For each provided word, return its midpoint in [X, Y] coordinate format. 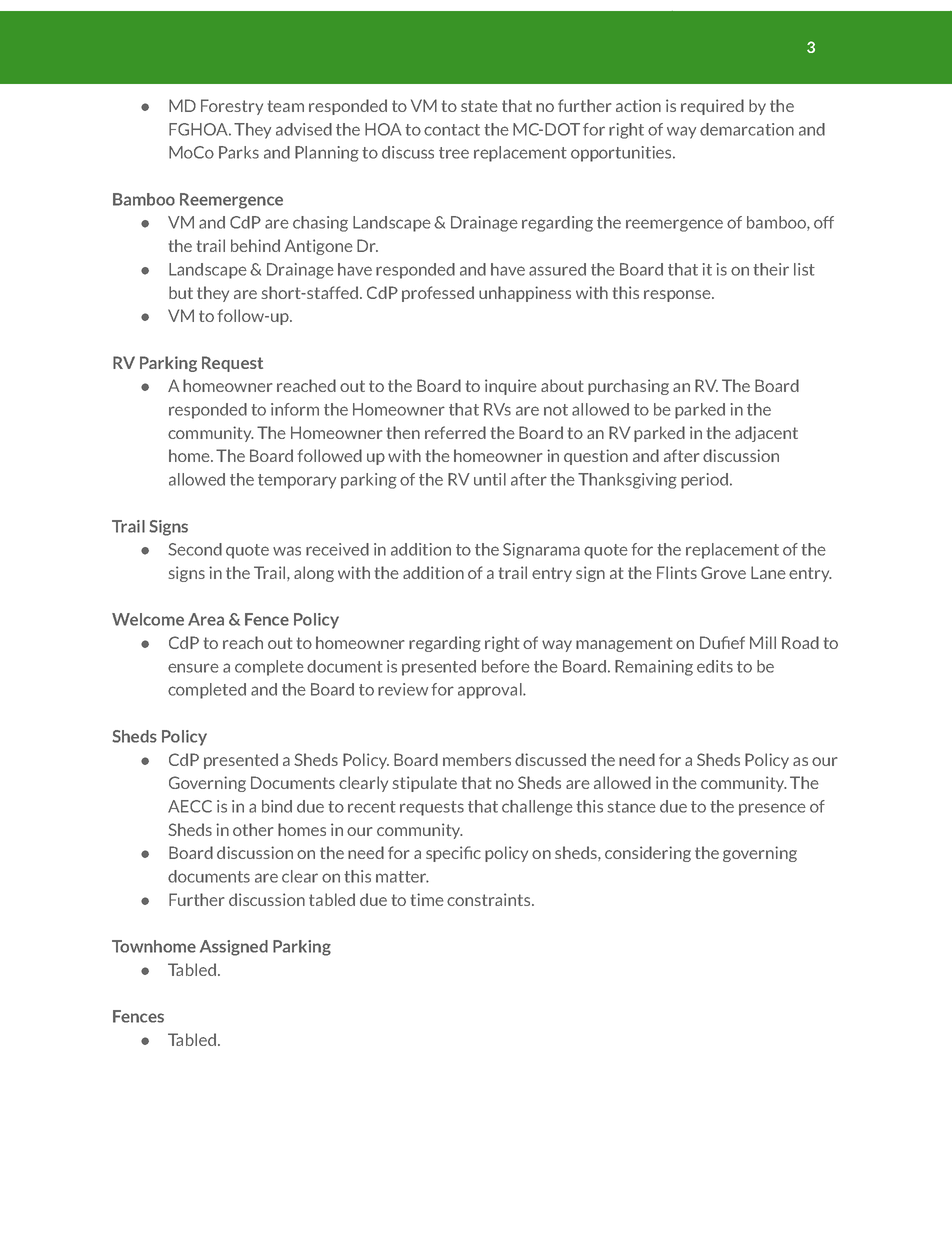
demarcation [747, 129]
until [490, 479]
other [253, 829]
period [704, 481]
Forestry [232, 107]
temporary [297, 481]
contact [452, 130]
